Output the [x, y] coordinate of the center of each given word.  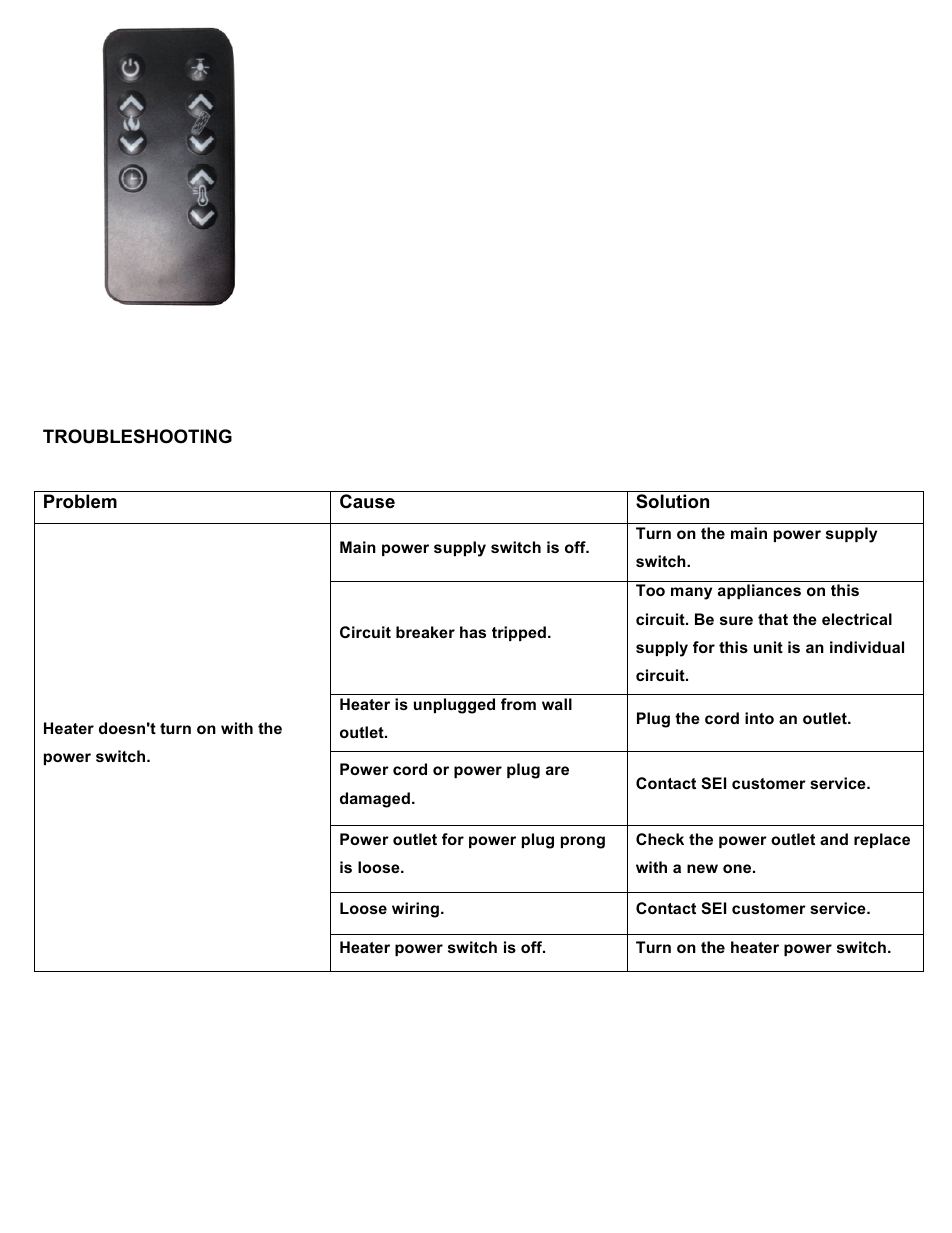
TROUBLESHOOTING [137, 436]
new [702, 868]
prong [583, 842]
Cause [367, 501]
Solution [672, 501]
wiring [415, 910]
